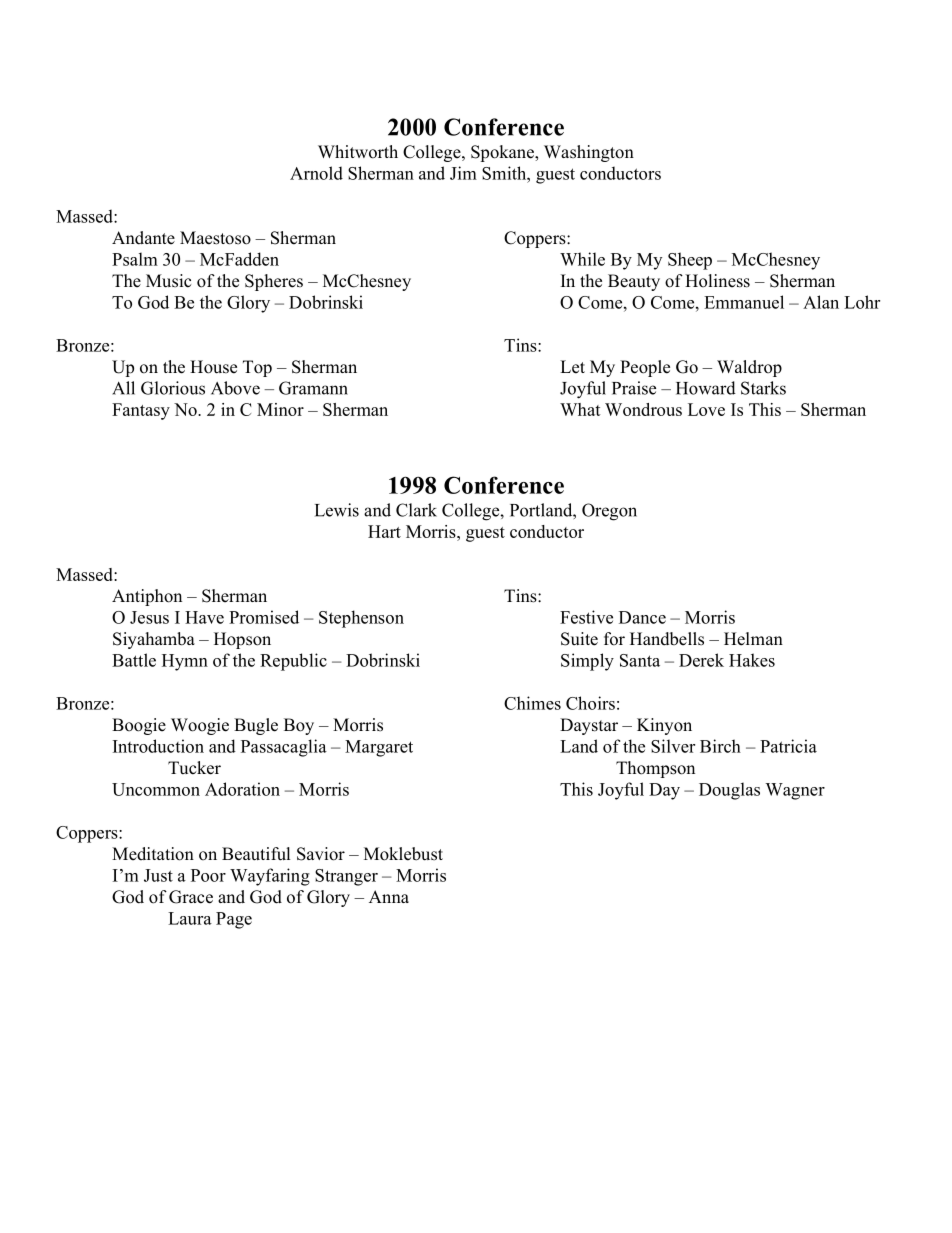 This image has width=952, height=1233. I want to click on Love, so click(706, 409).
